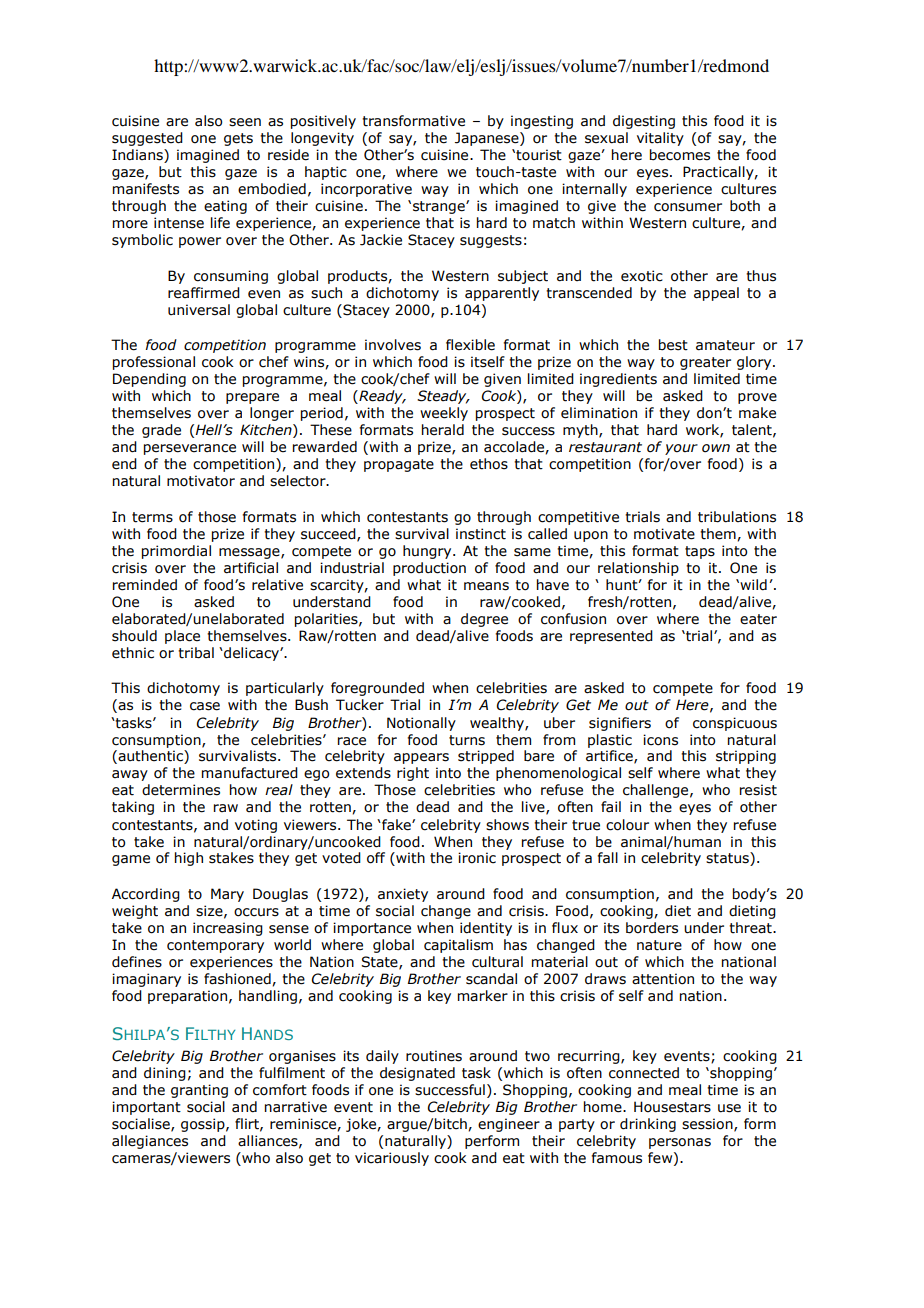  I want to click on icons, so click(660, 740).
